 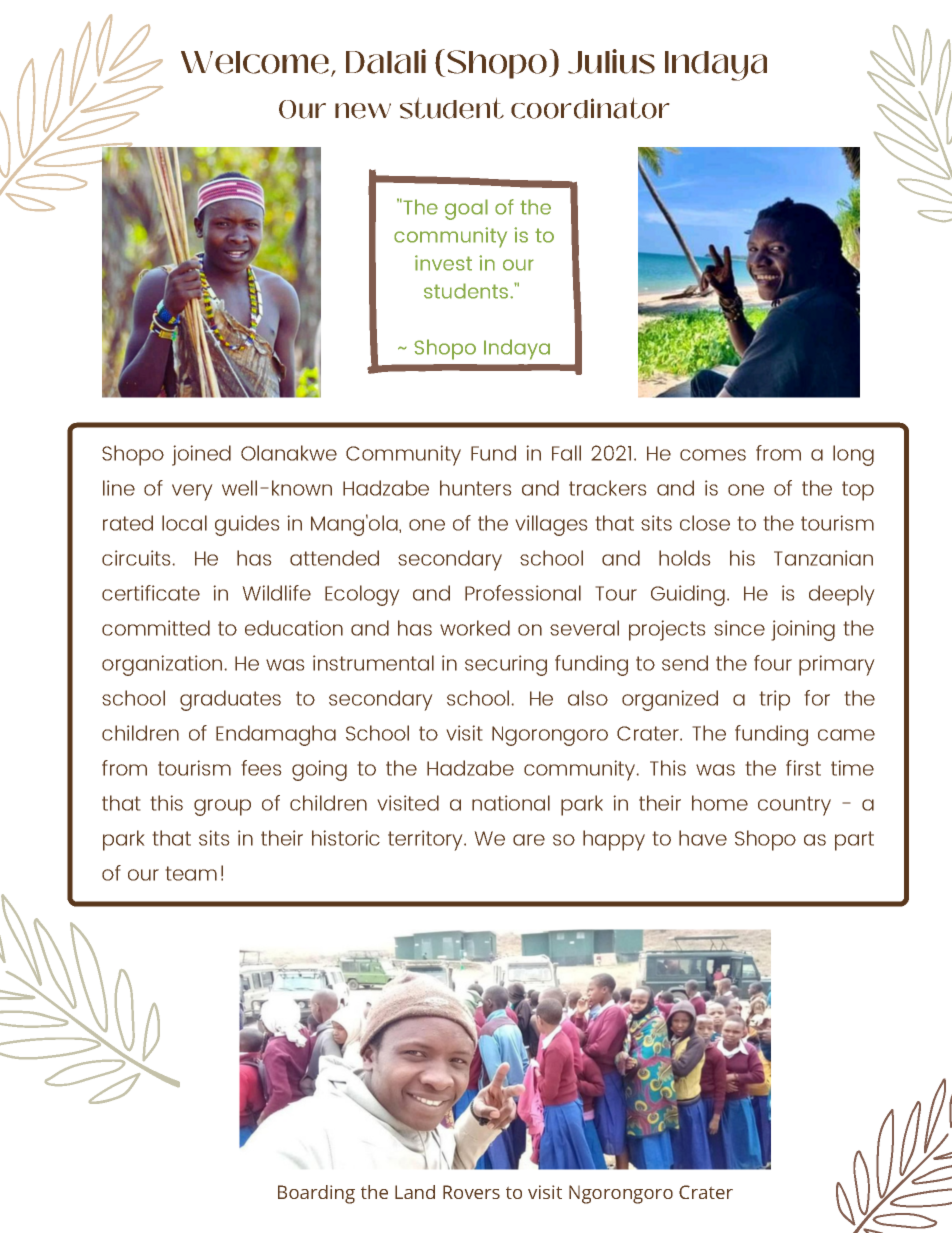 I want to click on team, so click(x=191, y=873).
